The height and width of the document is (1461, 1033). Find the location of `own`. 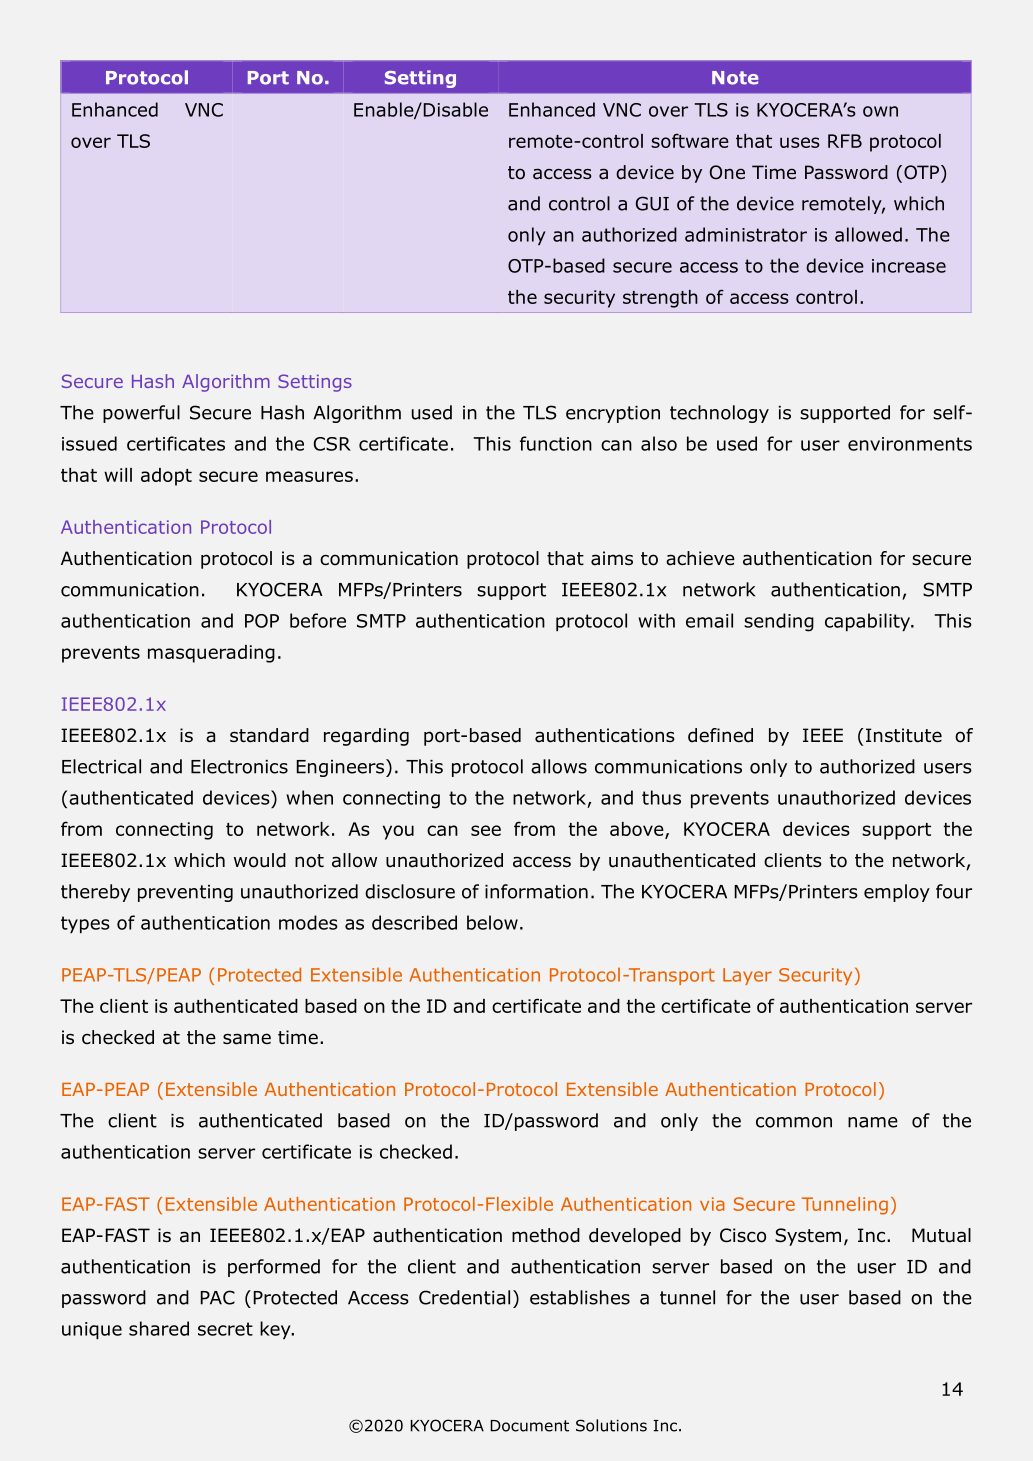

own is located at coordinates (880, 111).
